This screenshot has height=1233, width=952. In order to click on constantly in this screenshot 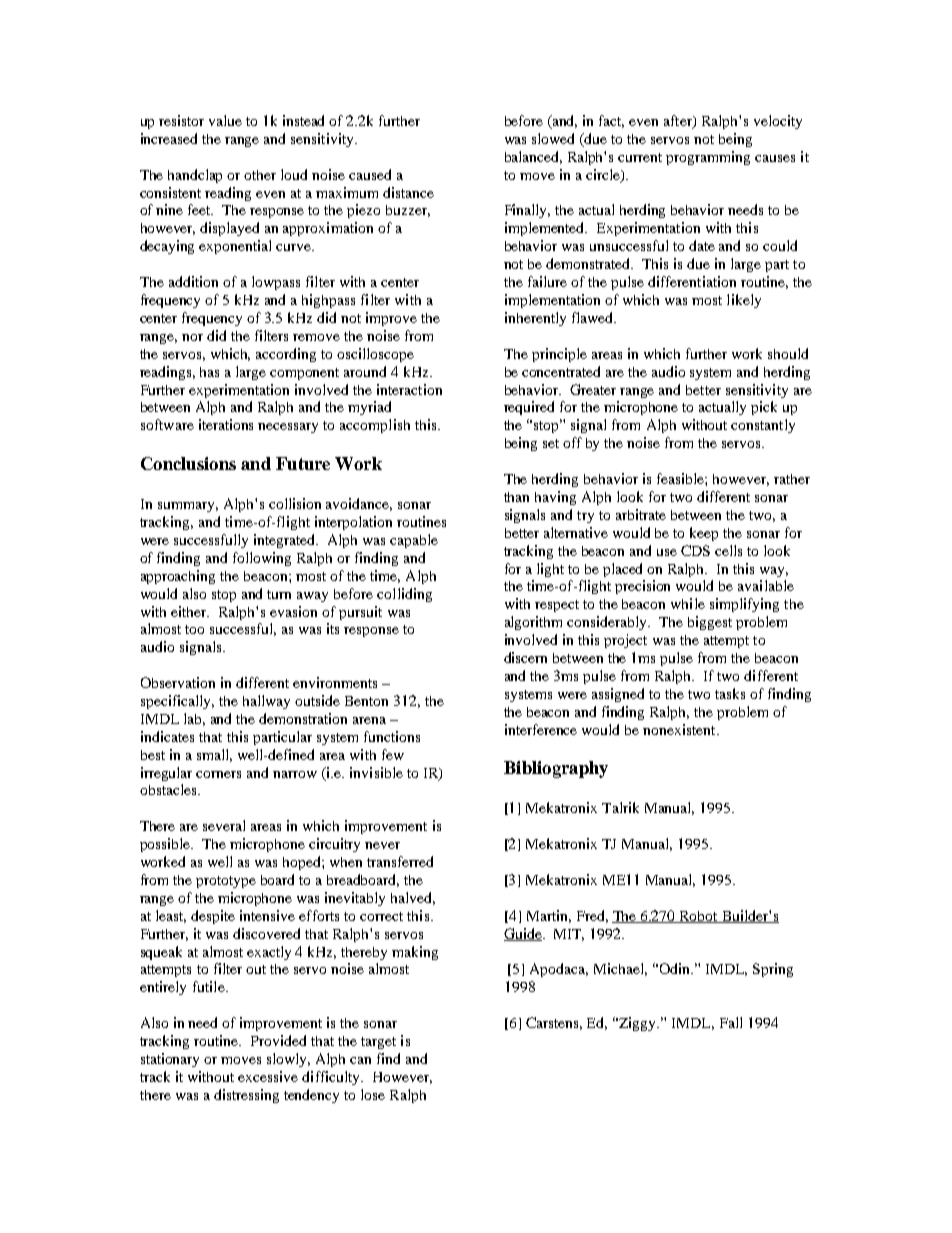, I will do `click(763, 426)`.
